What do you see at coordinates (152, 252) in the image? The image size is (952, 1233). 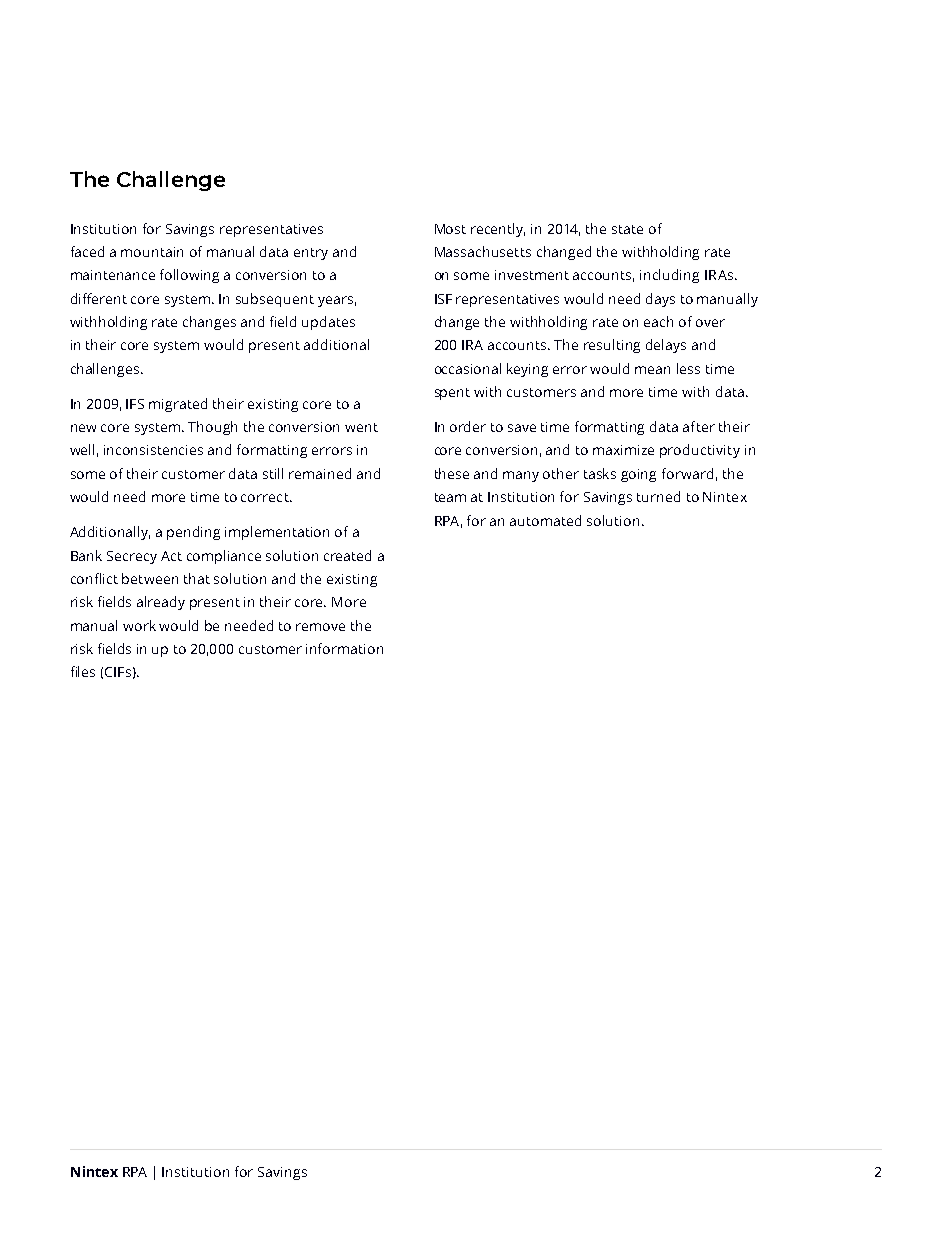 I see `mountain` at bounding box center [152, 252].
